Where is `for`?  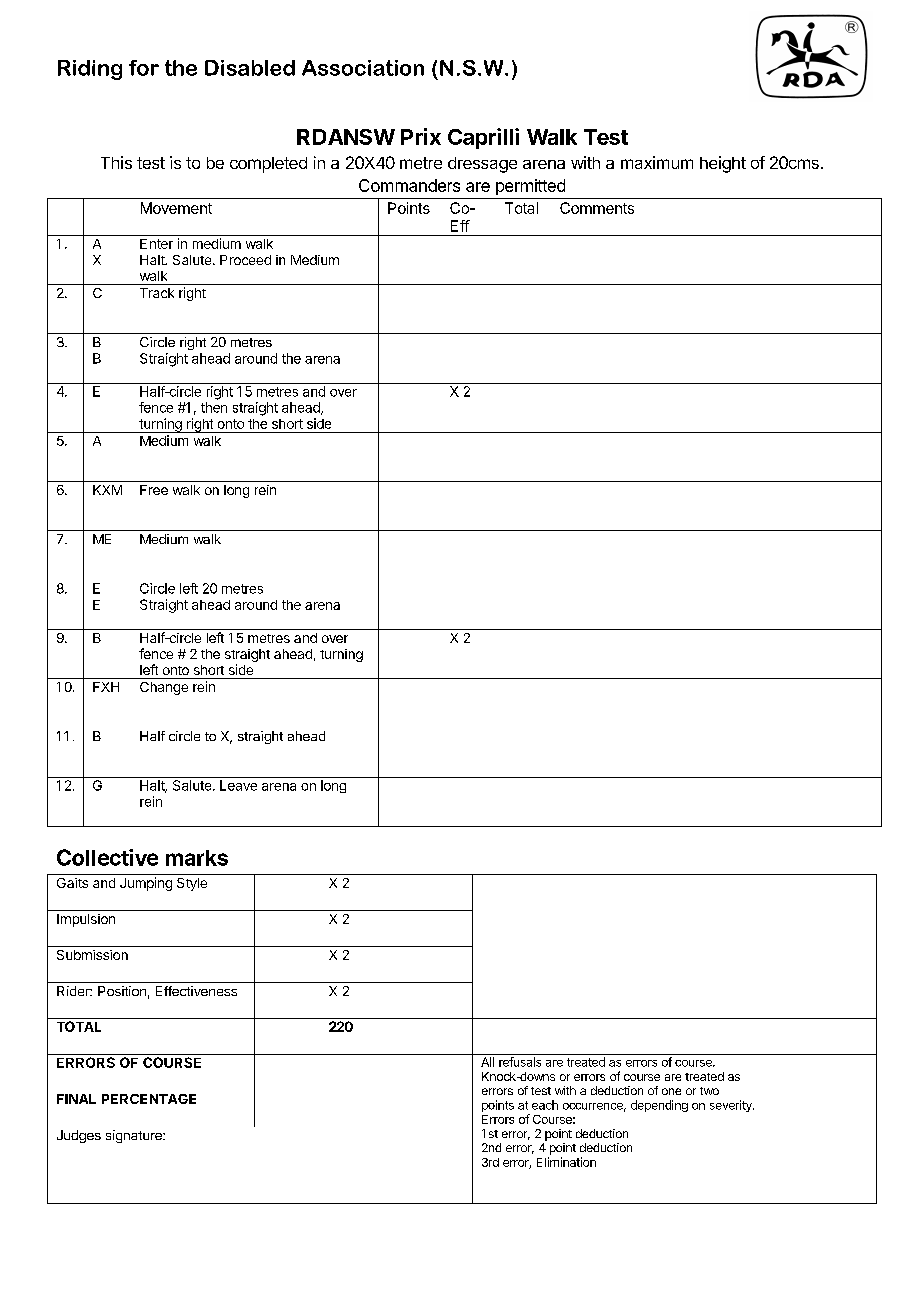 for is located at coordinates (144, 68).
